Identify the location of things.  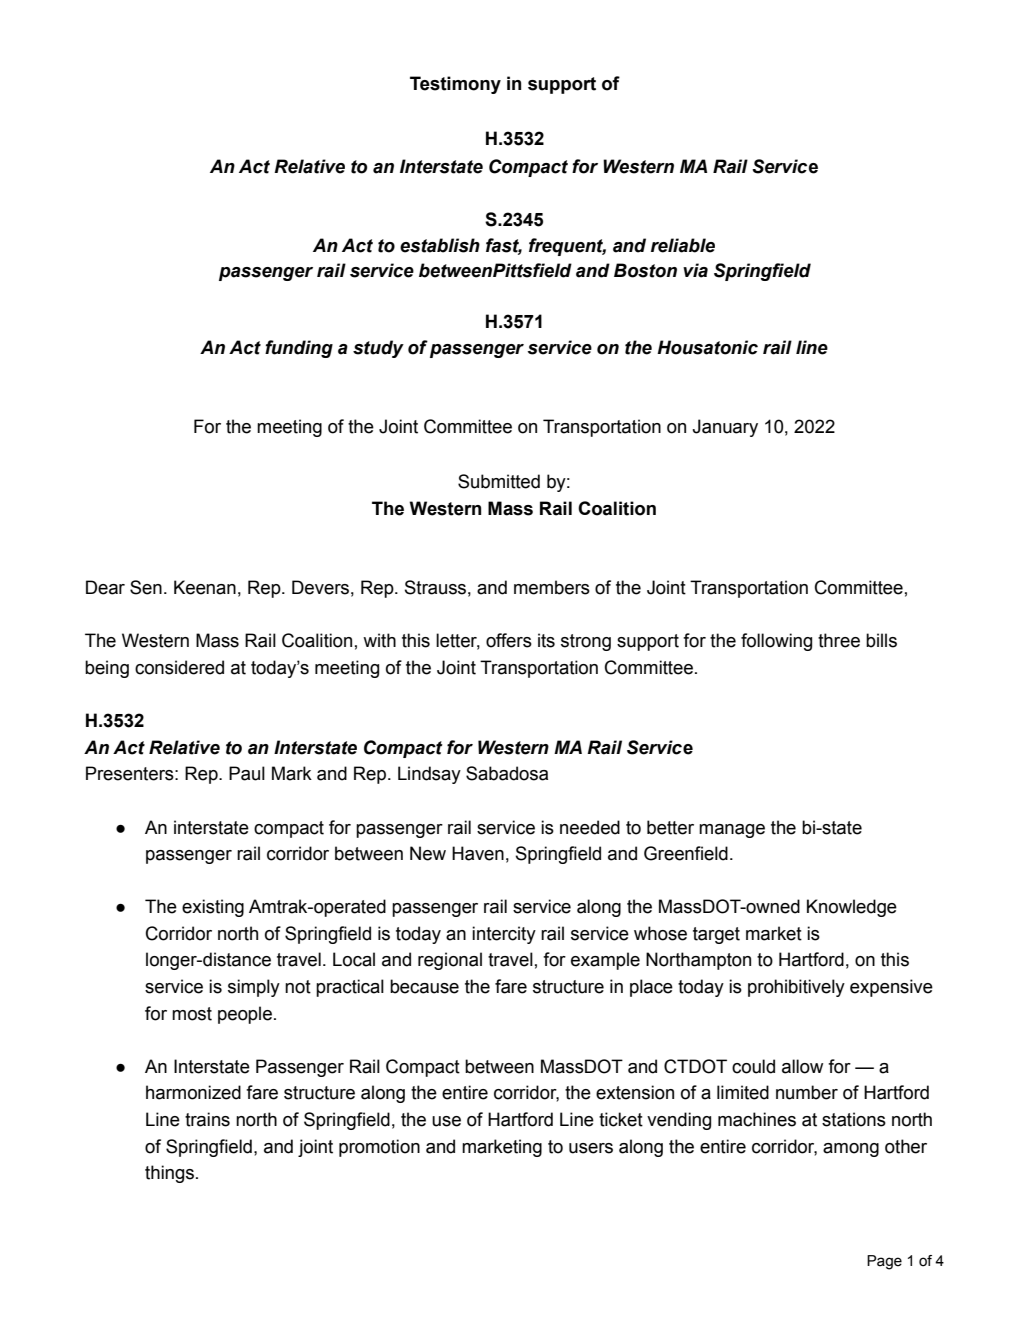
(169, 1174).
